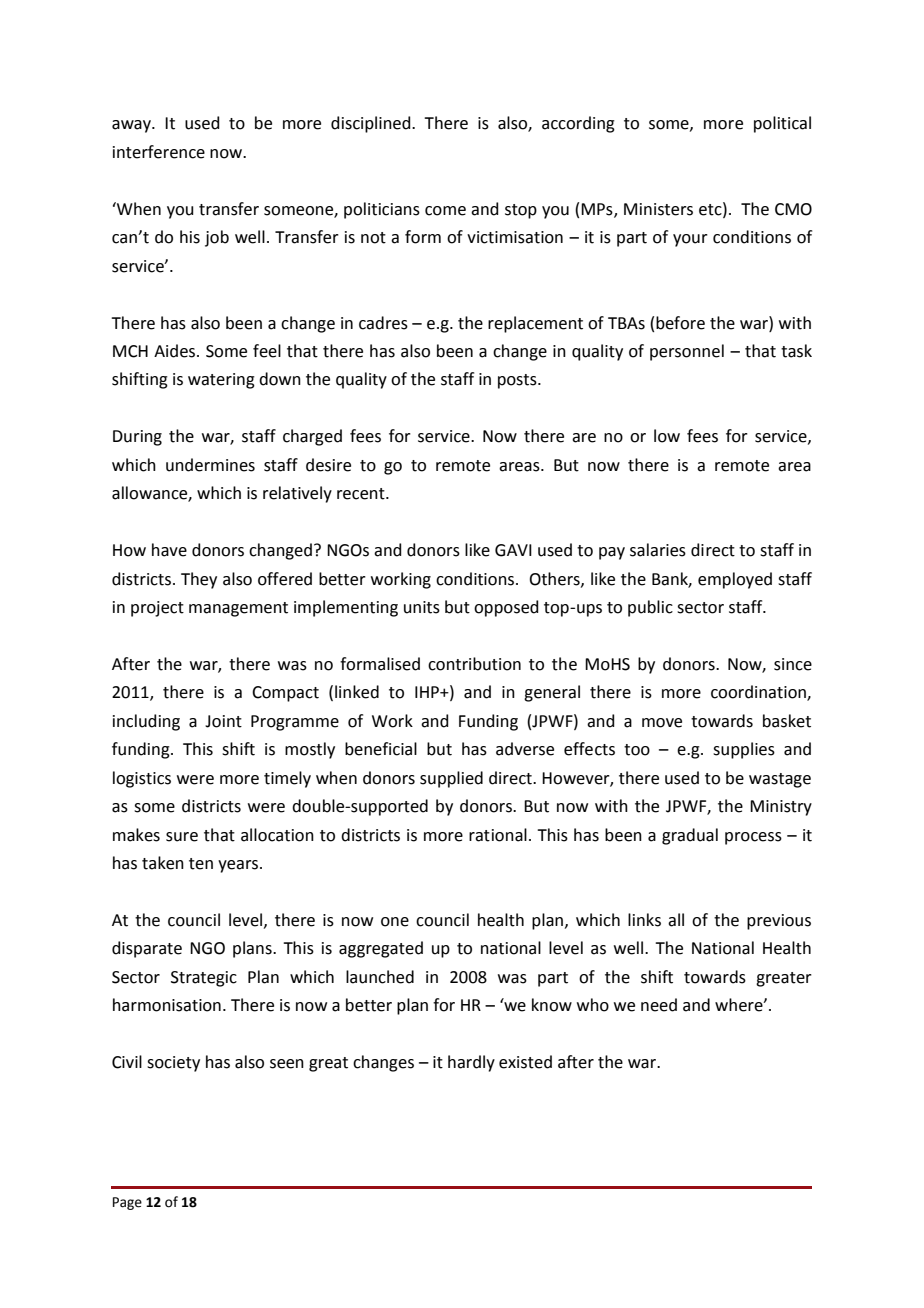  I want to click on recent, so click(362, 494).
